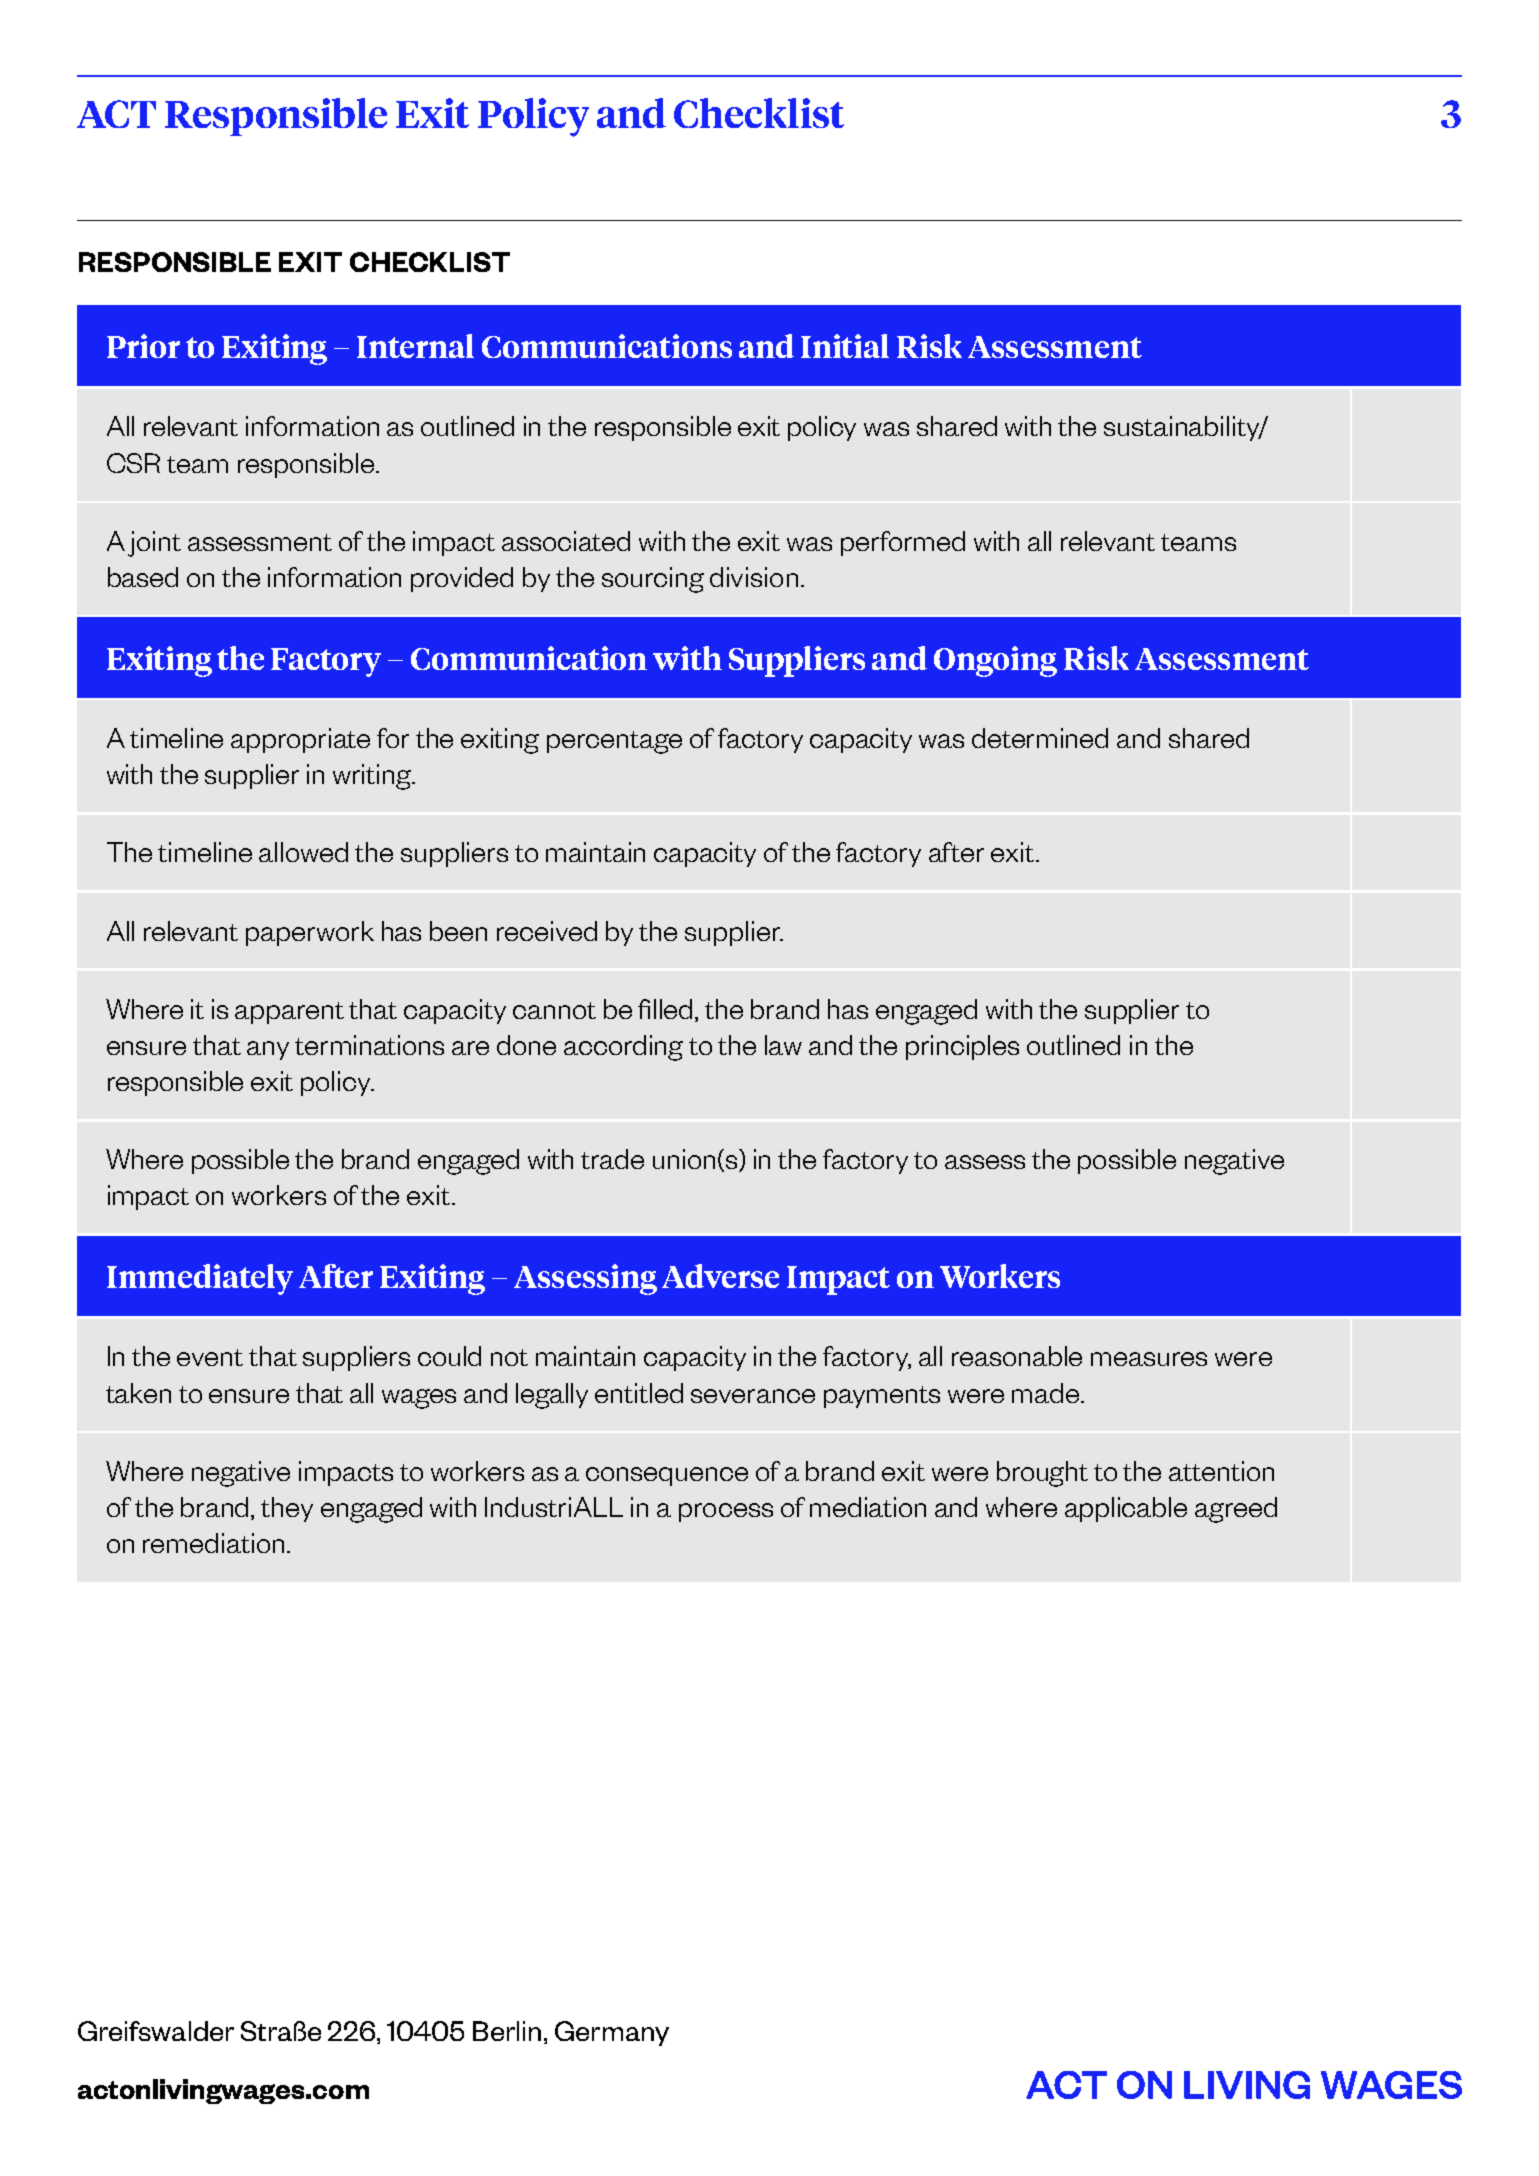  Describe the element at coordinates (143, 346) in the screenshot. I see `Prior` at that location.
